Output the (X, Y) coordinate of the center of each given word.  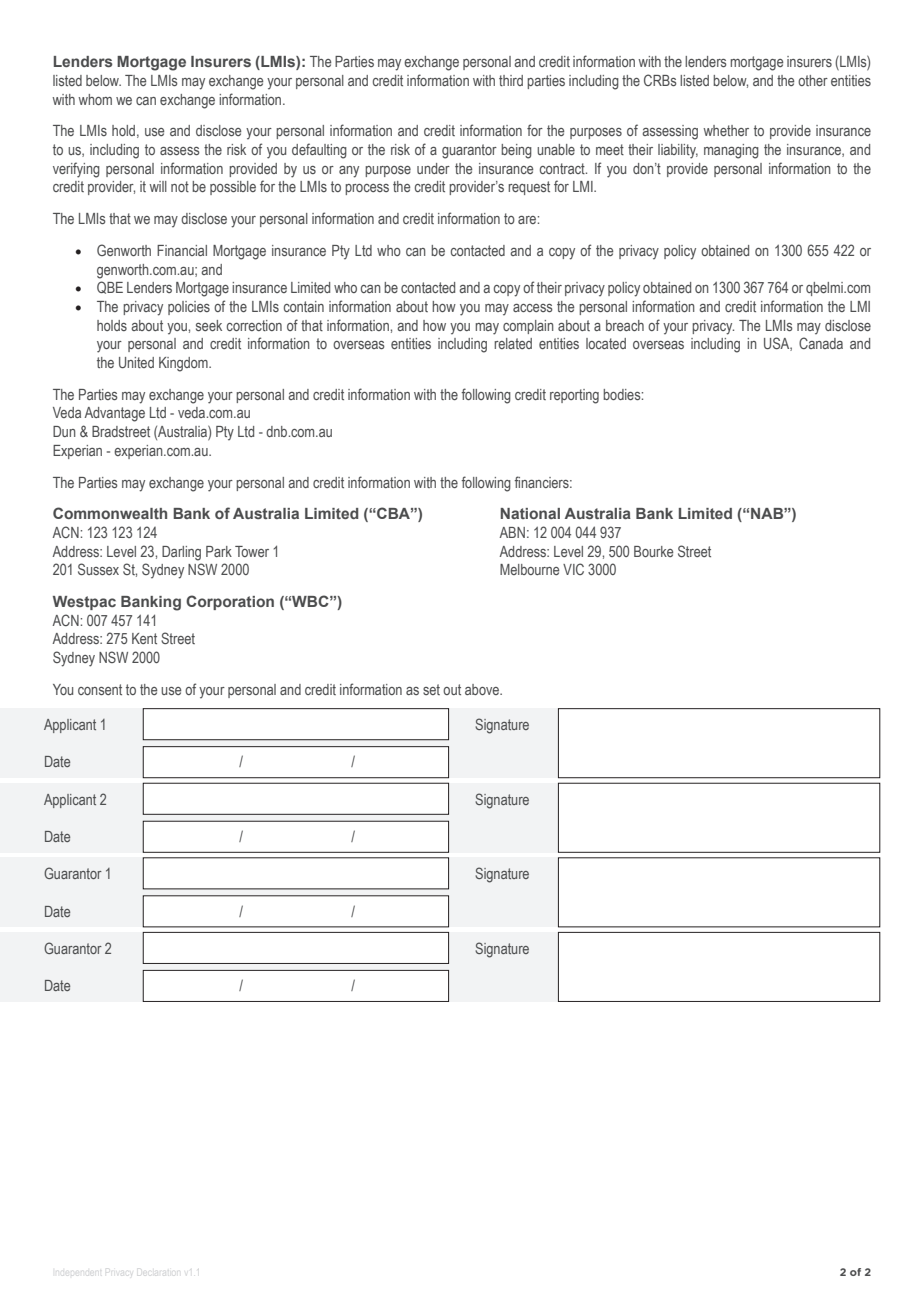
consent (100, 689)
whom (95, 99)
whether (726, 130)
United (136, 362)
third (511, 80)
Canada (821, 343)
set (431, 689)
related (513, 343)
